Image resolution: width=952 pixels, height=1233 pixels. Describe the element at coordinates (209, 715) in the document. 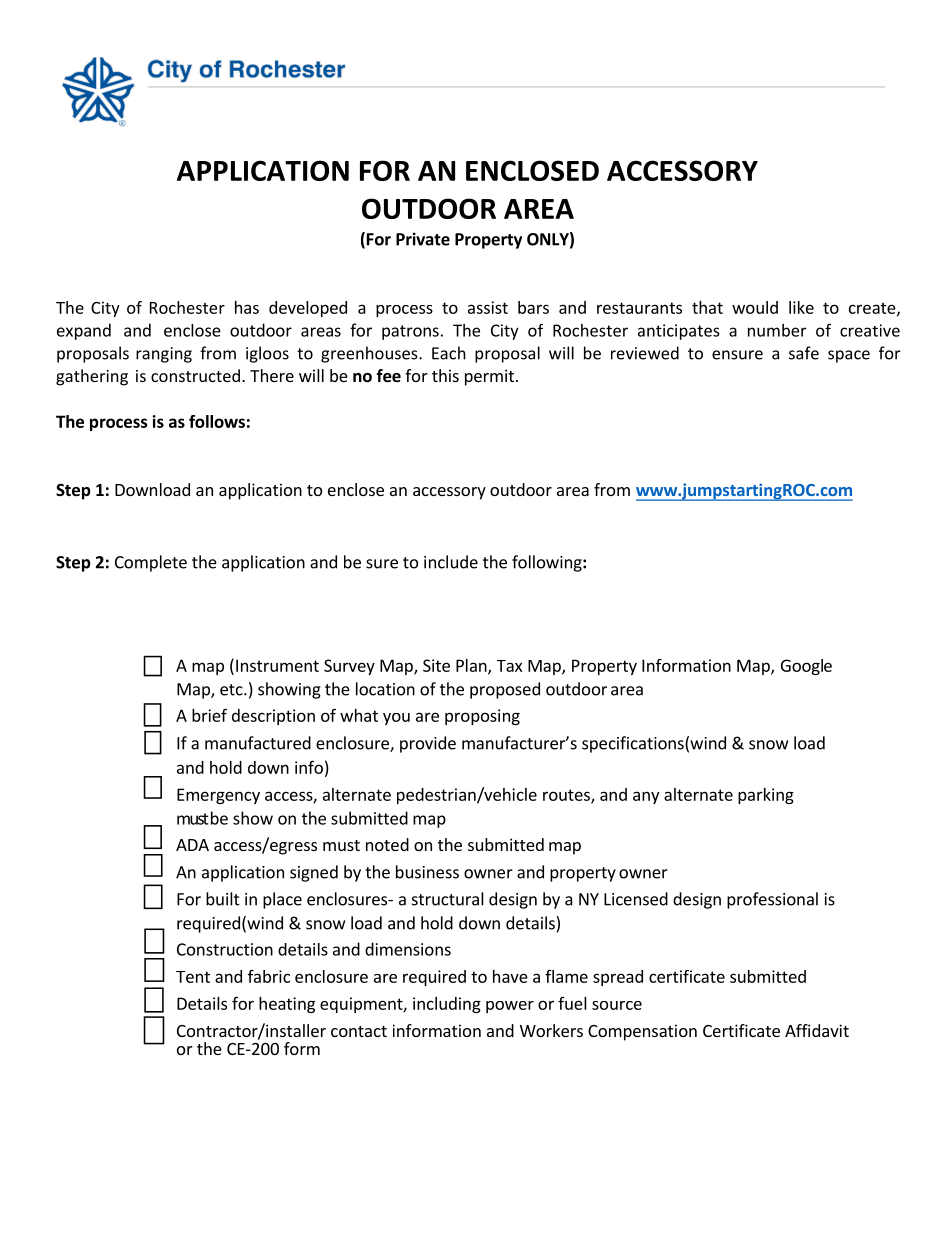

I see `brief` at that location.
